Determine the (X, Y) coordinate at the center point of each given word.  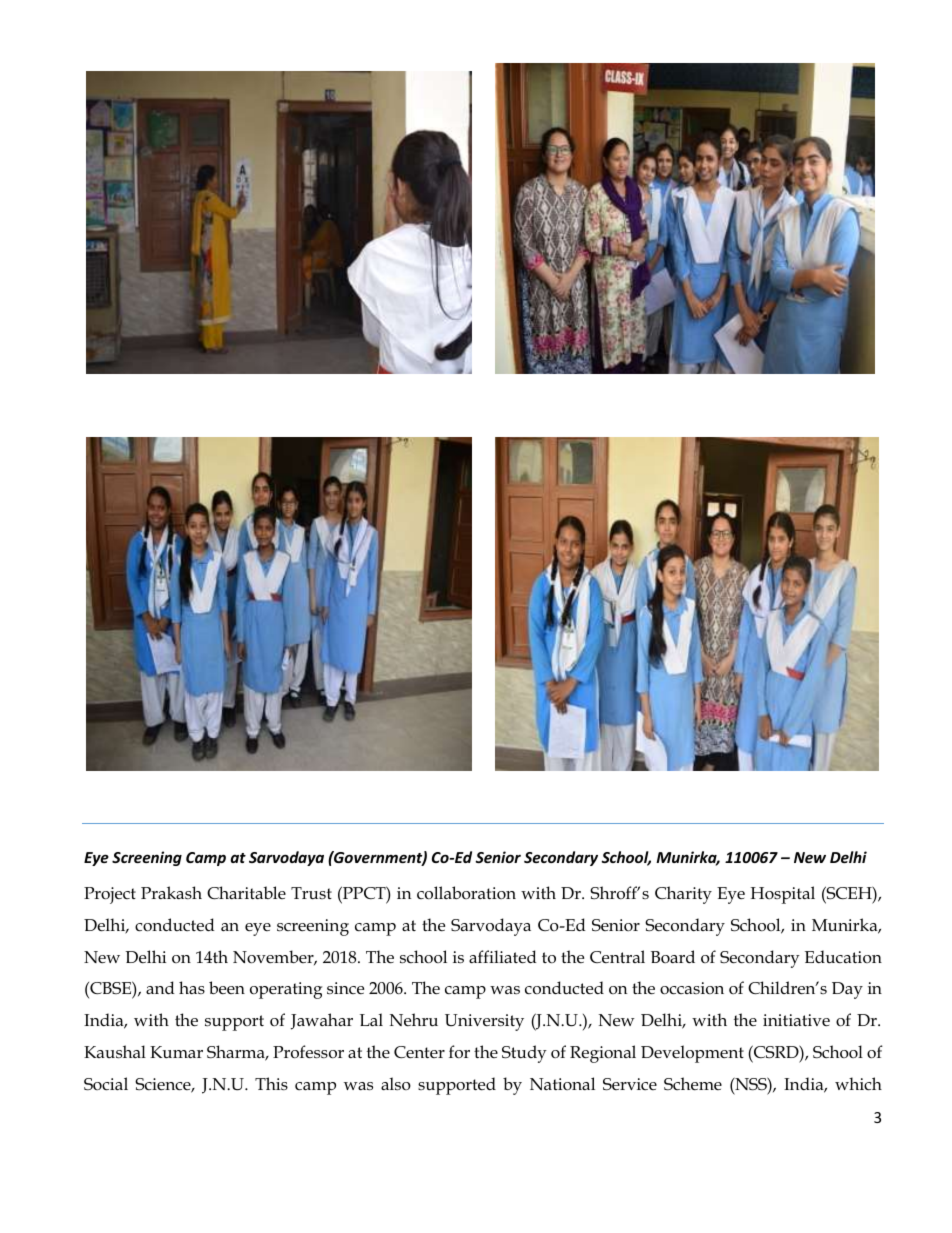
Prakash (171, 892)
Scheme (693, 1084)
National (562, 1083)
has (192, 987)
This (271, 1083)
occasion (692, 988)
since (345, 988)
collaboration (466, 893)
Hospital (782, 895)
